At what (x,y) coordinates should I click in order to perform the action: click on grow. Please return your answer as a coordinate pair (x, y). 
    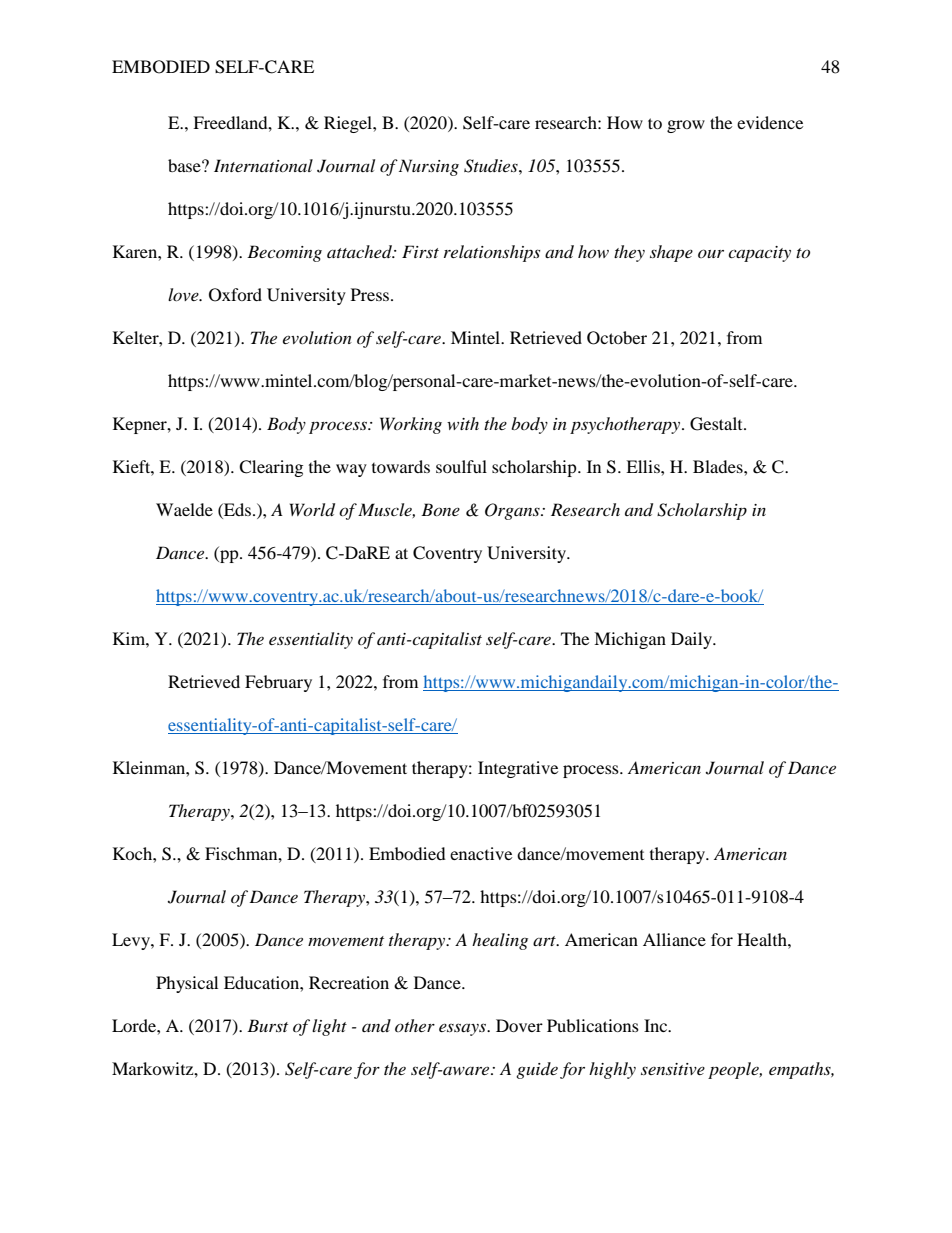
    Looking at the image, I should click on (686, 126).
